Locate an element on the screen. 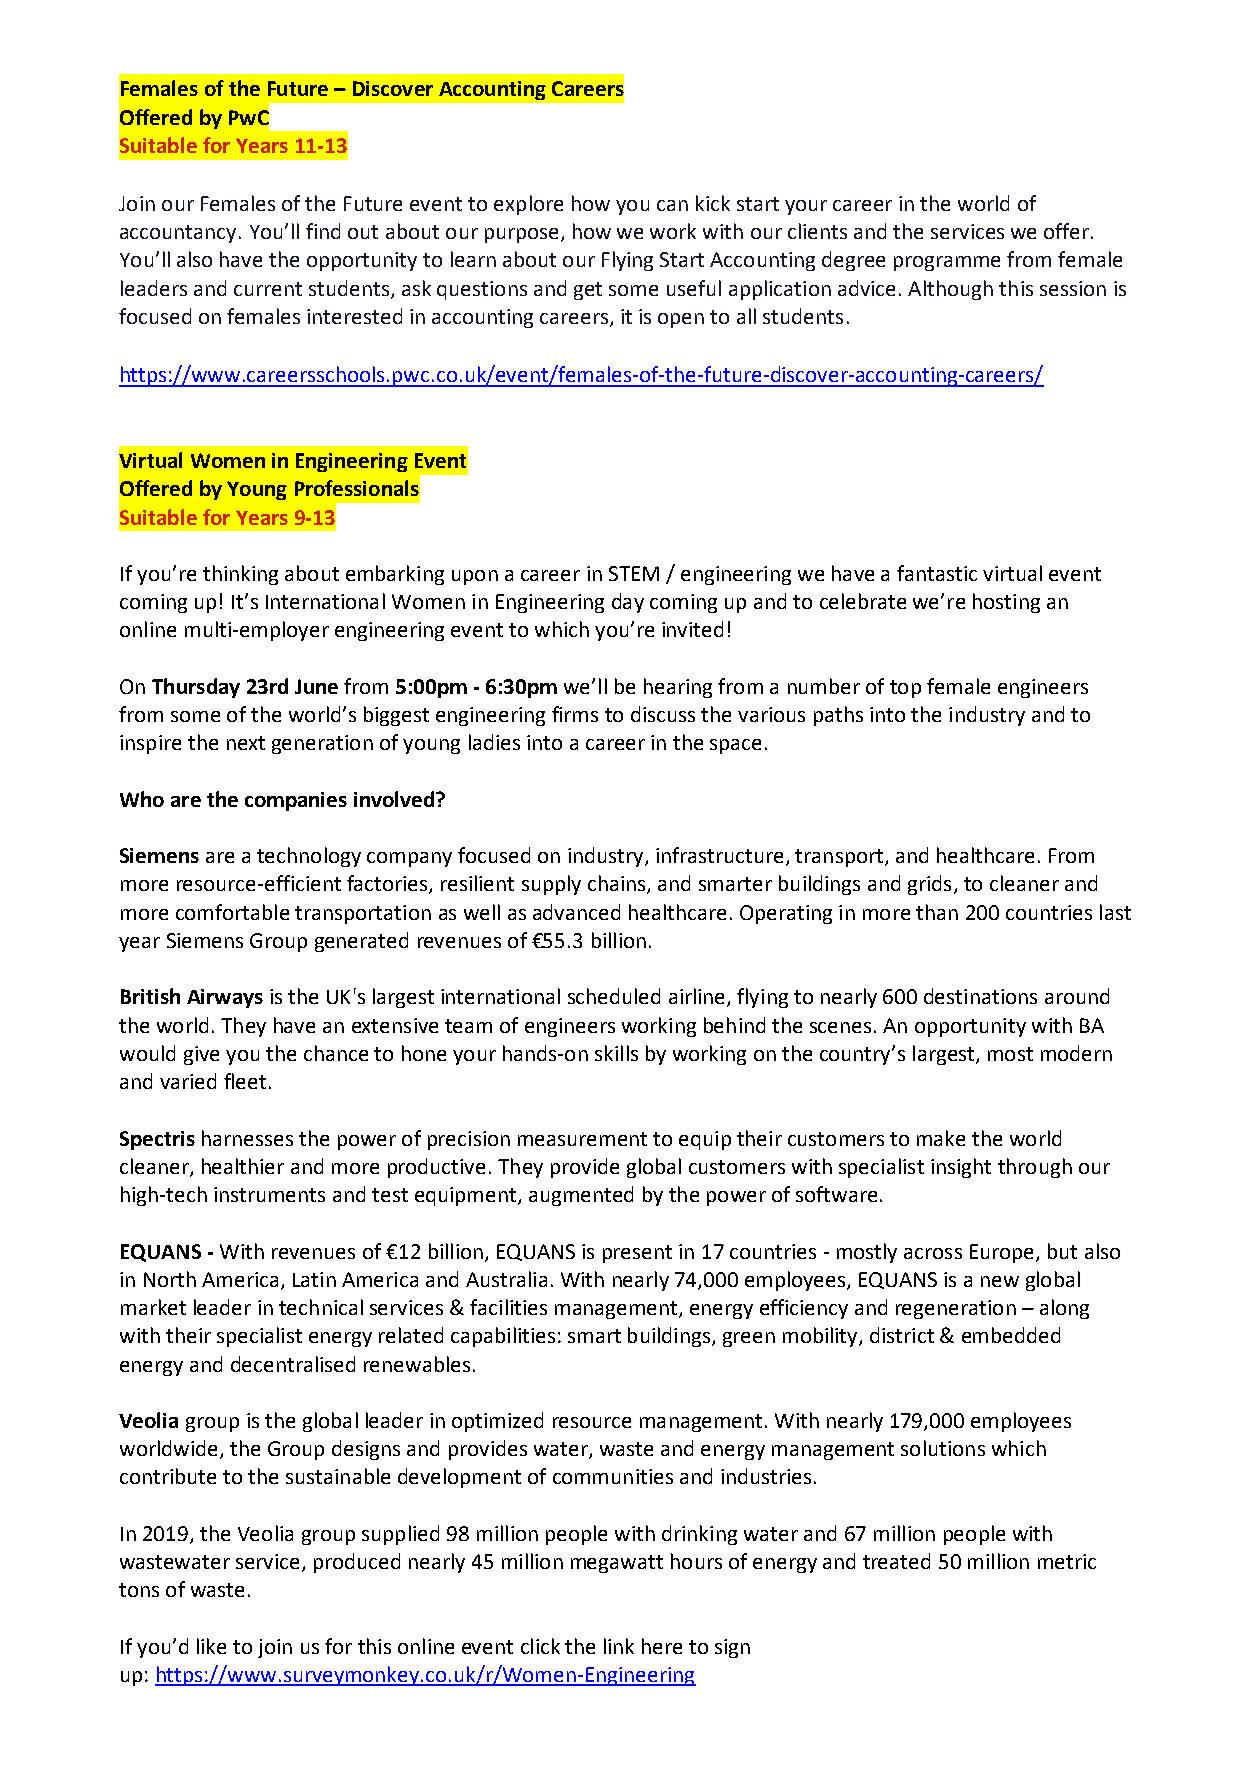 The width and height of the screenshot is (1251, 1770). programme is located at coordinates (947, 263).
